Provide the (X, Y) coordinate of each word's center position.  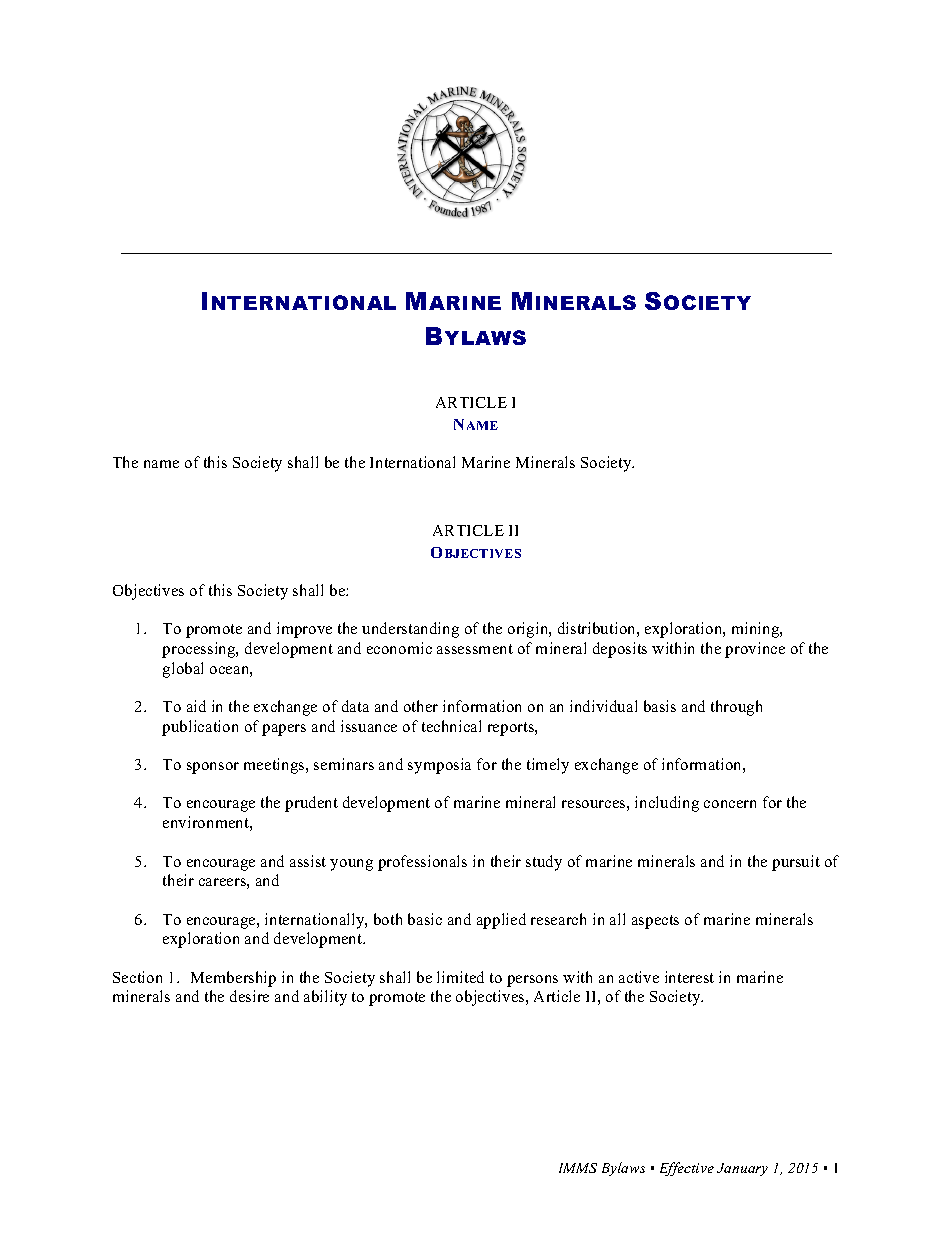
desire (249, 996)
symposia (439, 766)
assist (308, 861)
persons (532, 981)
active (639, 977)
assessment (475, 649)
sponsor (213, 768)
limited (460, 977)
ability (325, 998)
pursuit (796, 863)
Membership (233, 979)
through (736, 708)
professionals (422, 863)
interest (689, 977)
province (755, 650)
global (183, 670)
